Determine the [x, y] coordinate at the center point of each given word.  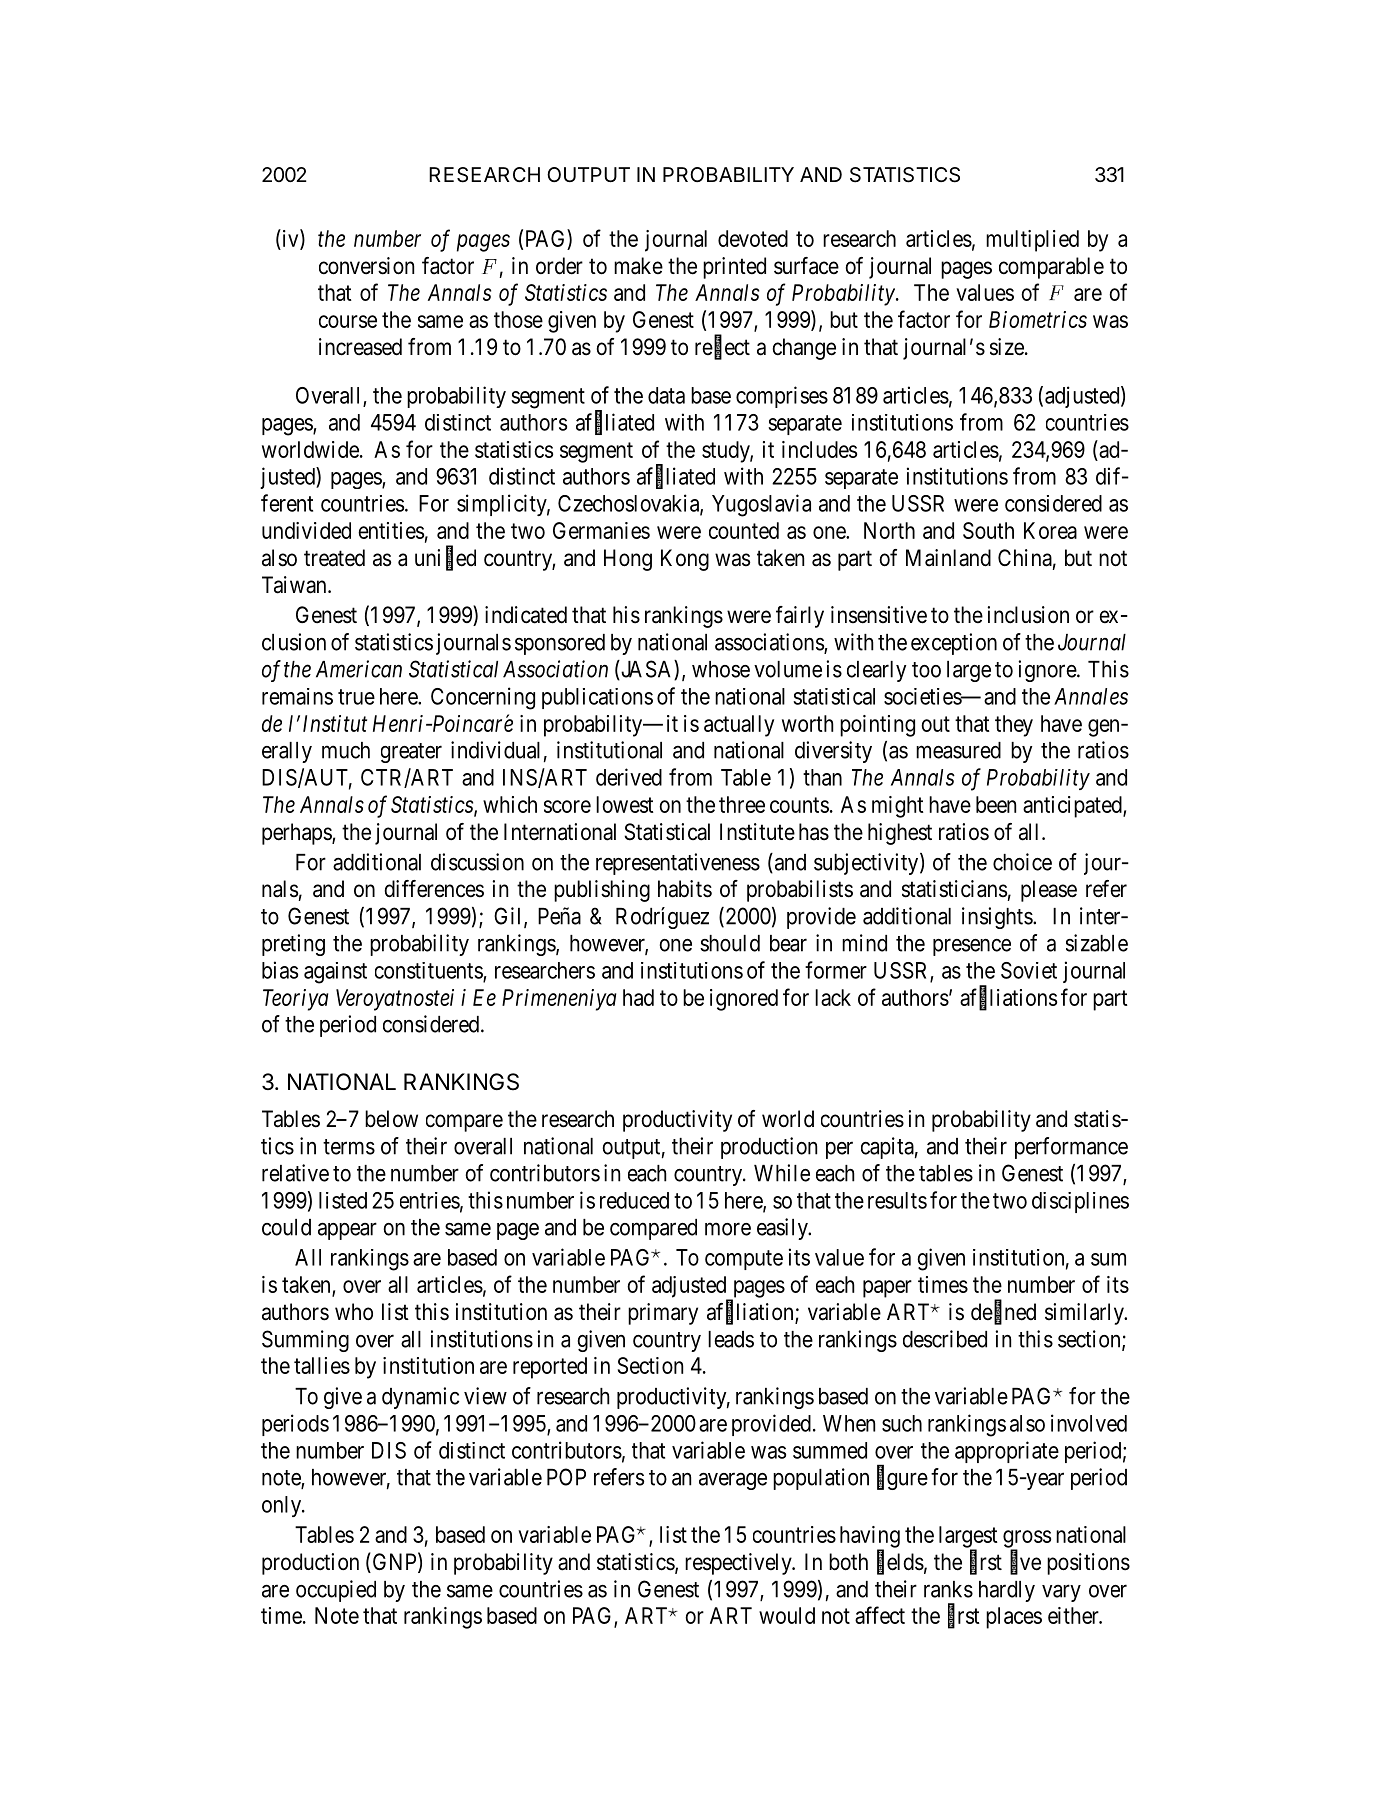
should [730, 943]
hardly [1007, 1591]
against [335, 973]
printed [734, 268]
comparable [1051, 268]
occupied [336, 1591]
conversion [366, 266]
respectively [739, 1564]
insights [998, 918]
